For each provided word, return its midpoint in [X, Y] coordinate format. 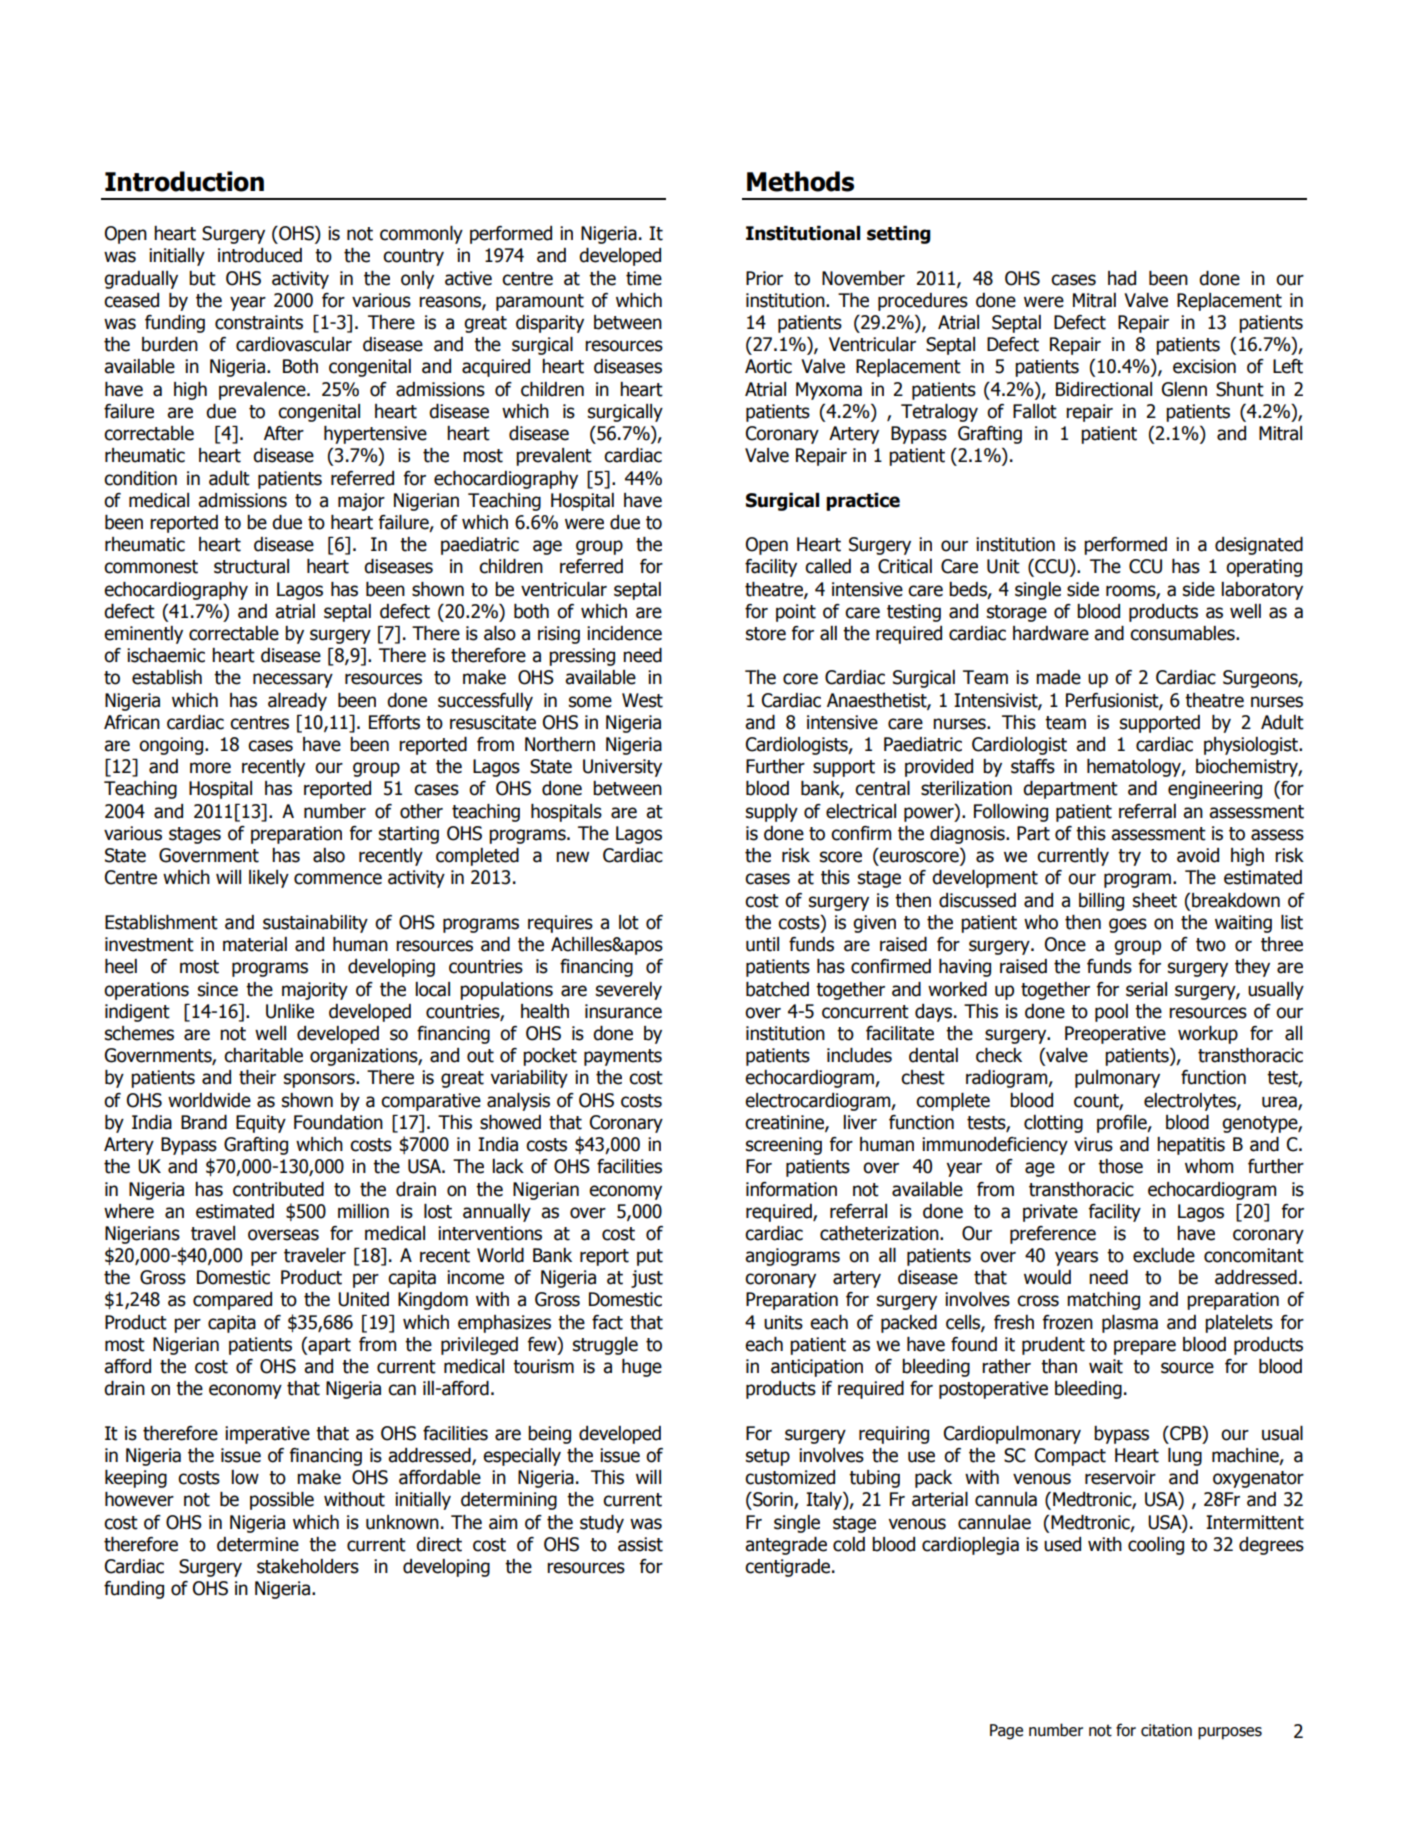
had [1122, 278]
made [1058, 677]
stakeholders [308, 1566]
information [791, 1189]
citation [1166, 1730]
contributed [278, 1189]
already [297, 702]
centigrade [789, 1568]
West [642, 700]
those [1120, 1166]
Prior [764, 278]
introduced [260, 255]
